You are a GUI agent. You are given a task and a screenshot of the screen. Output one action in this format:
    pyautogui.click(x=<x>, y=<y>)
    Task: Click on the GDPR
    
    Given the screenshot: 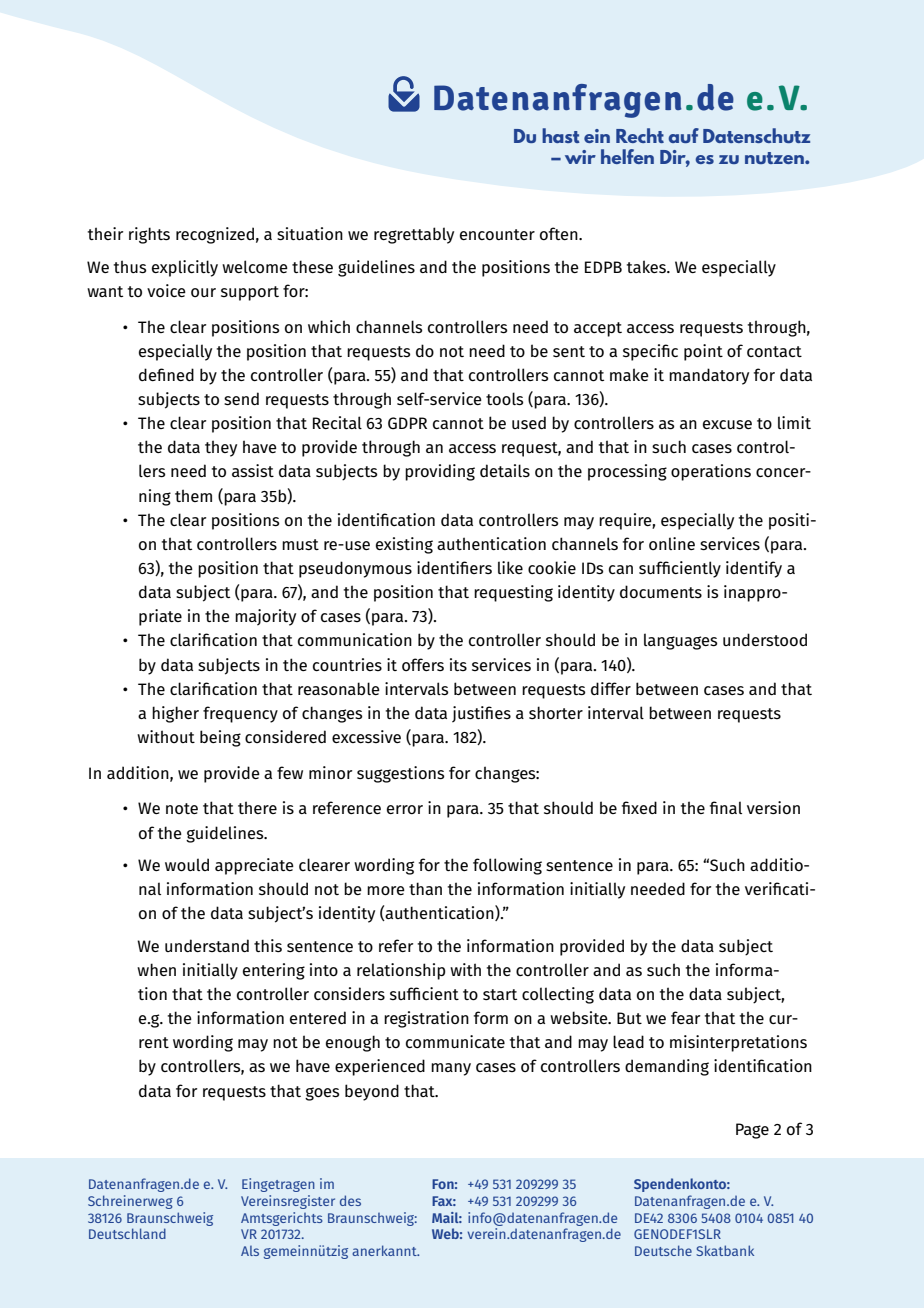 What is the action you would take?
    pyautogui.click(x=407, y=423)
